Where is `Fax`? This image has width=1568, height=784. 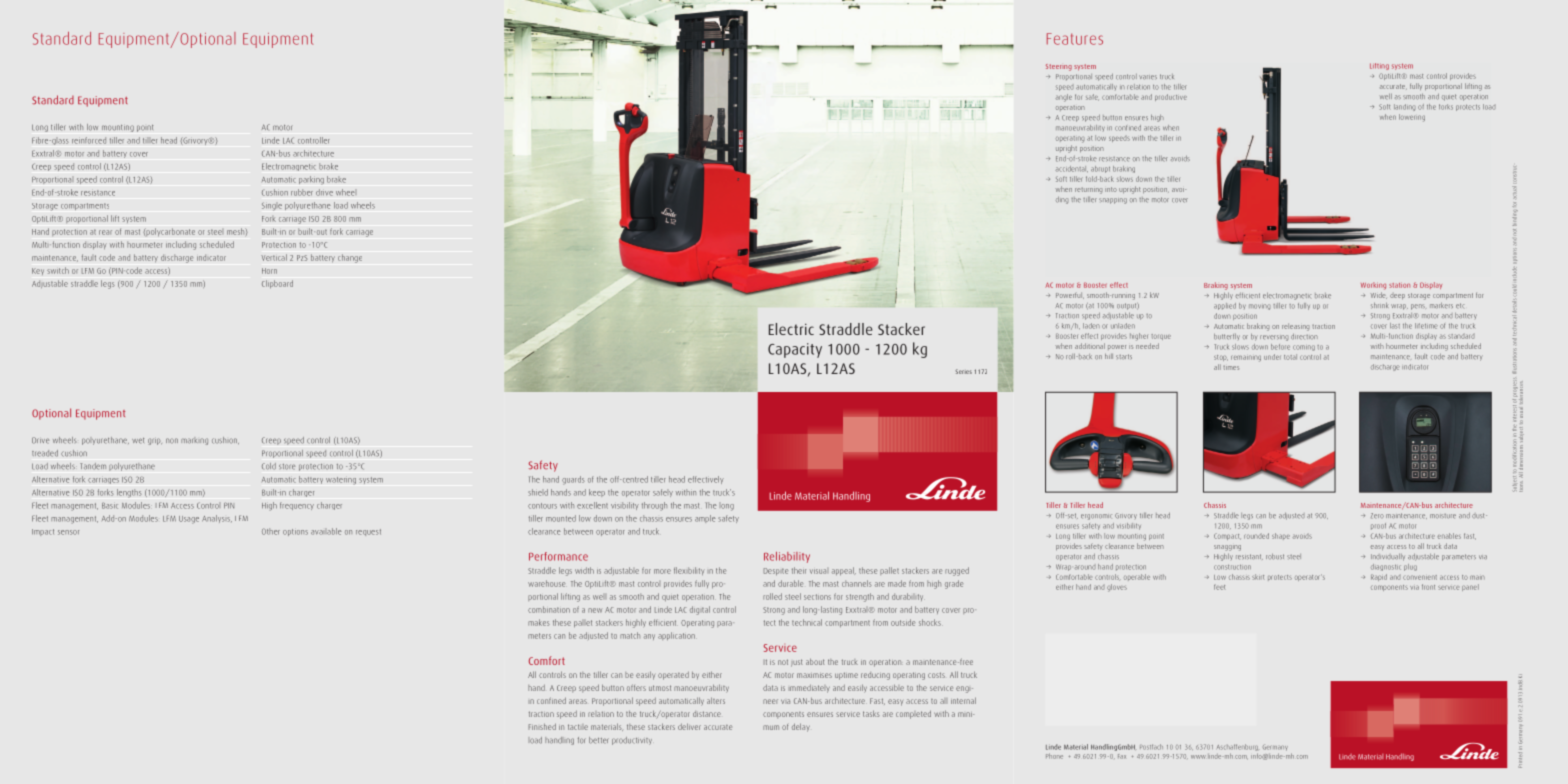
Fax is located at coordinates (1122, 756).
